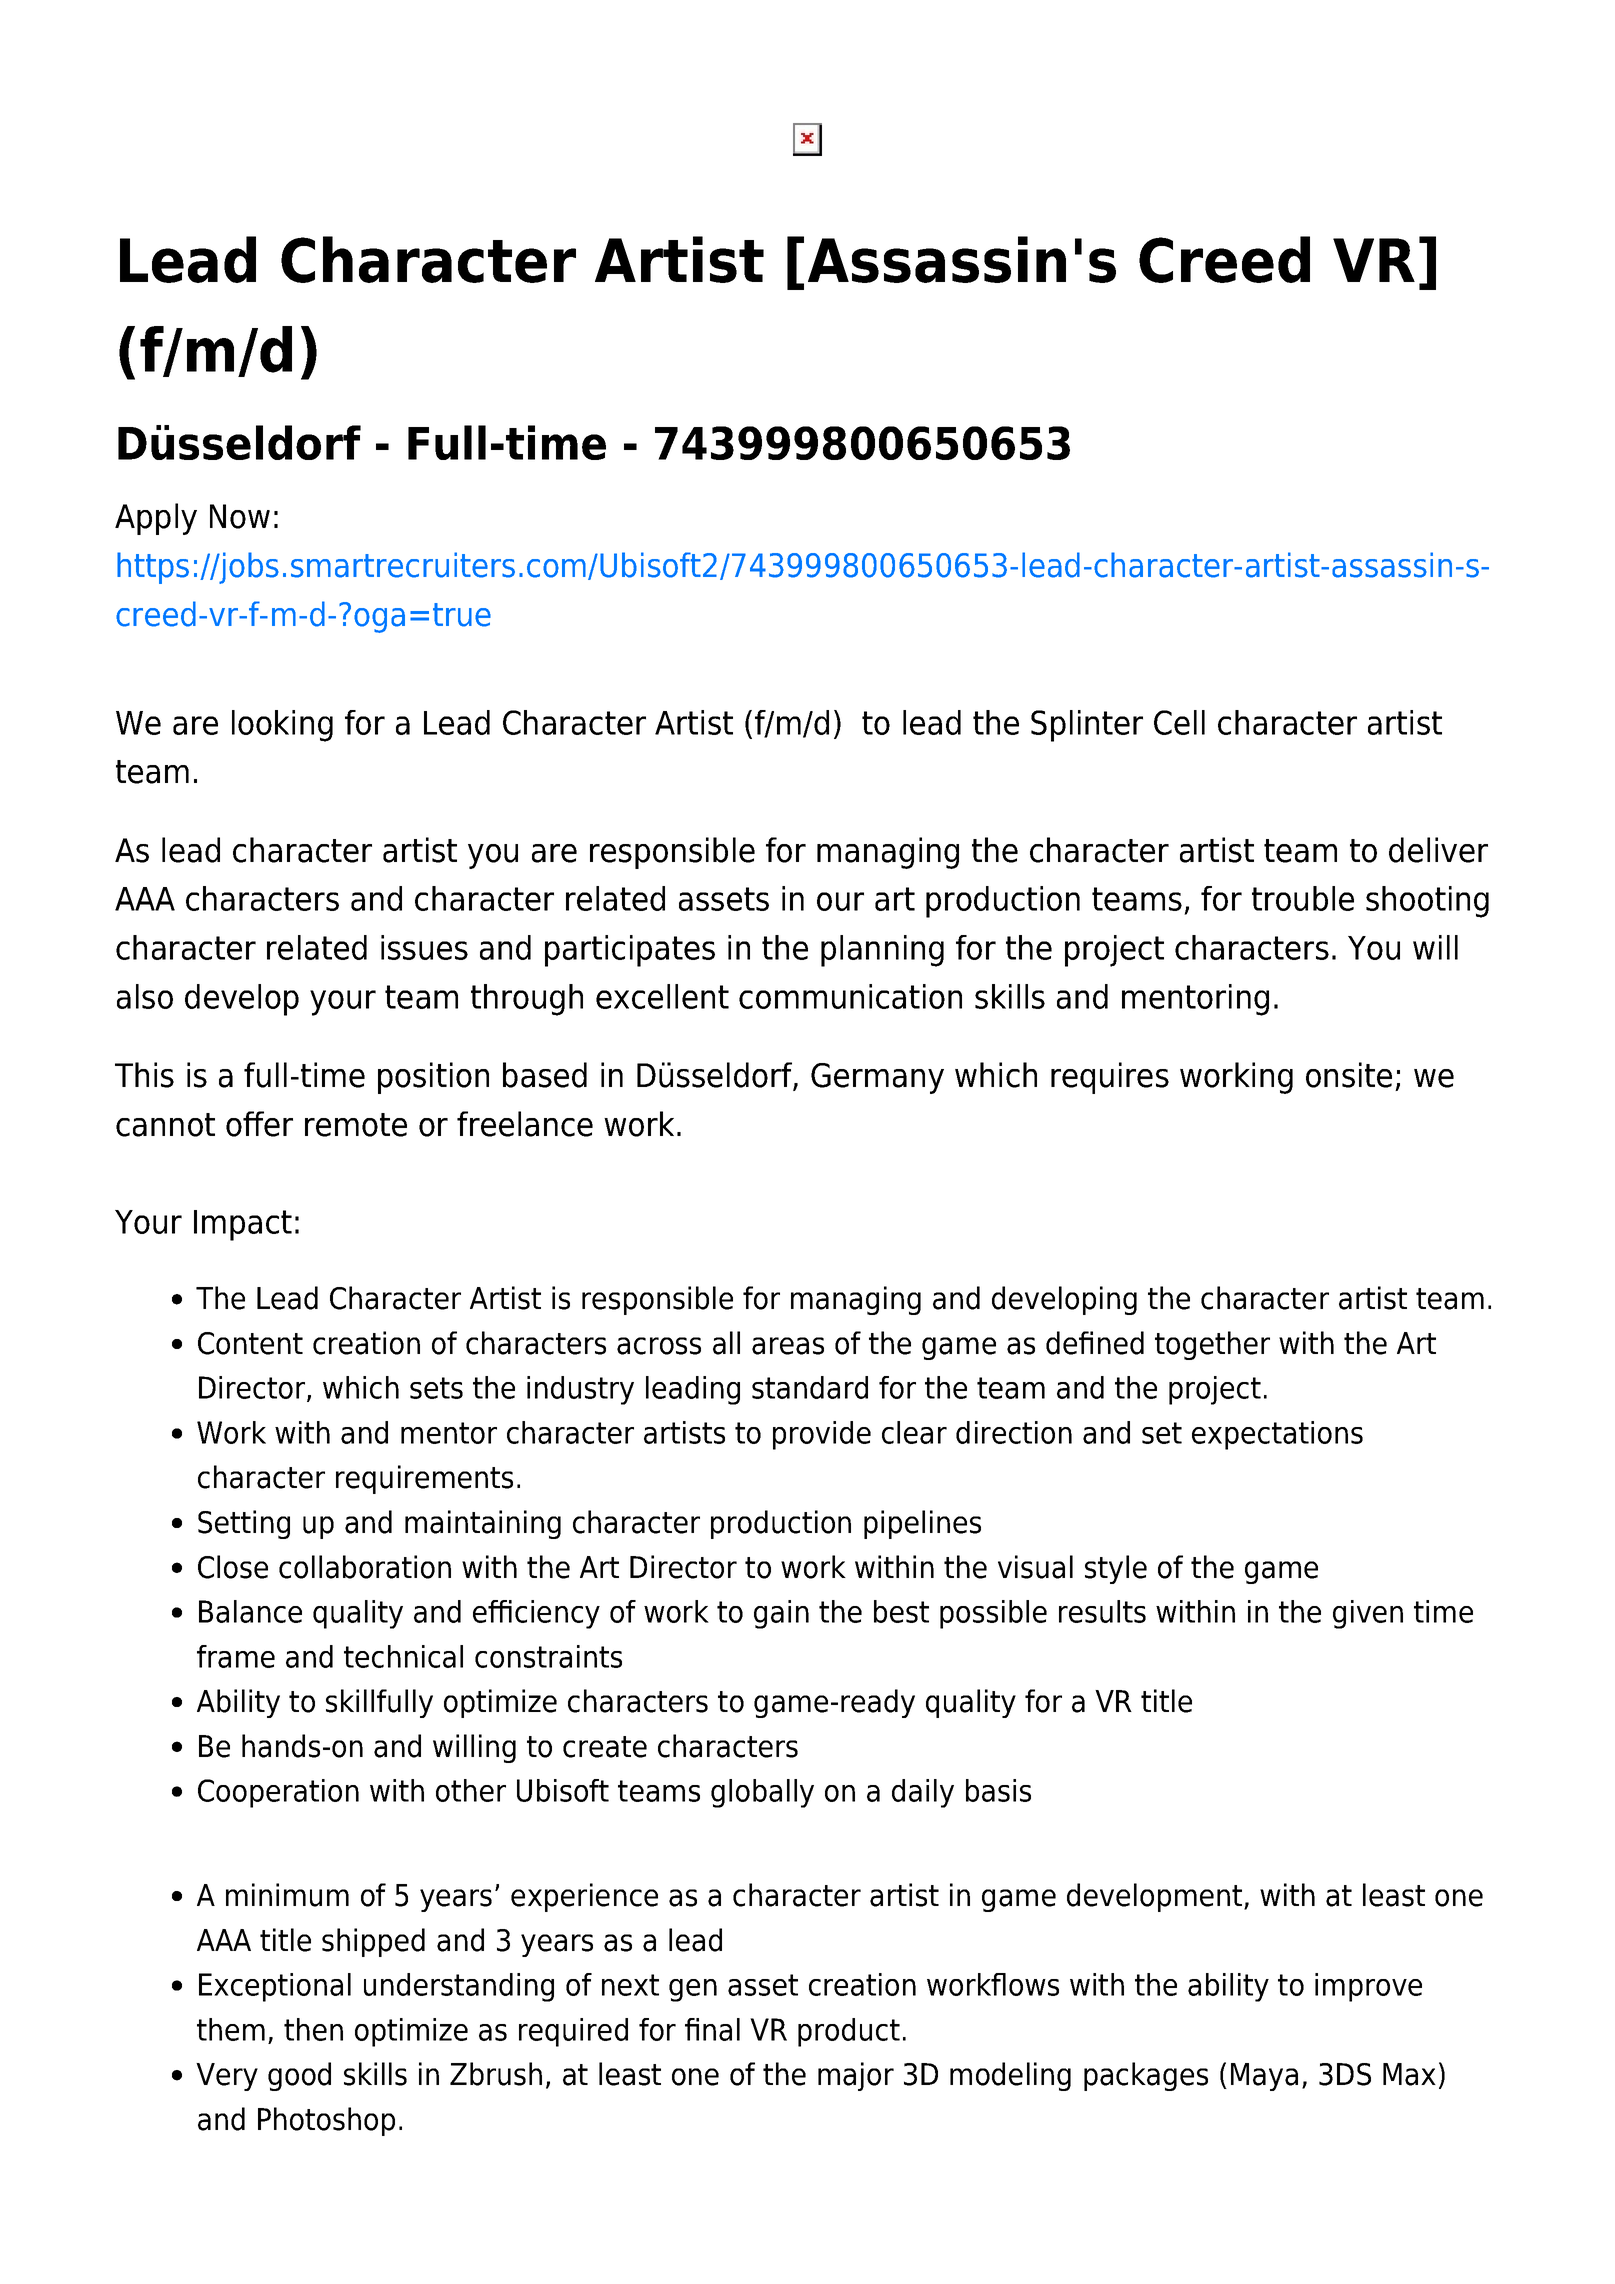 Image resolution: width=1615 pixels, height=2284 pixels. Describe the element at coordinates (1438, 850) in the screenshot. I see `deliver` at that location.
